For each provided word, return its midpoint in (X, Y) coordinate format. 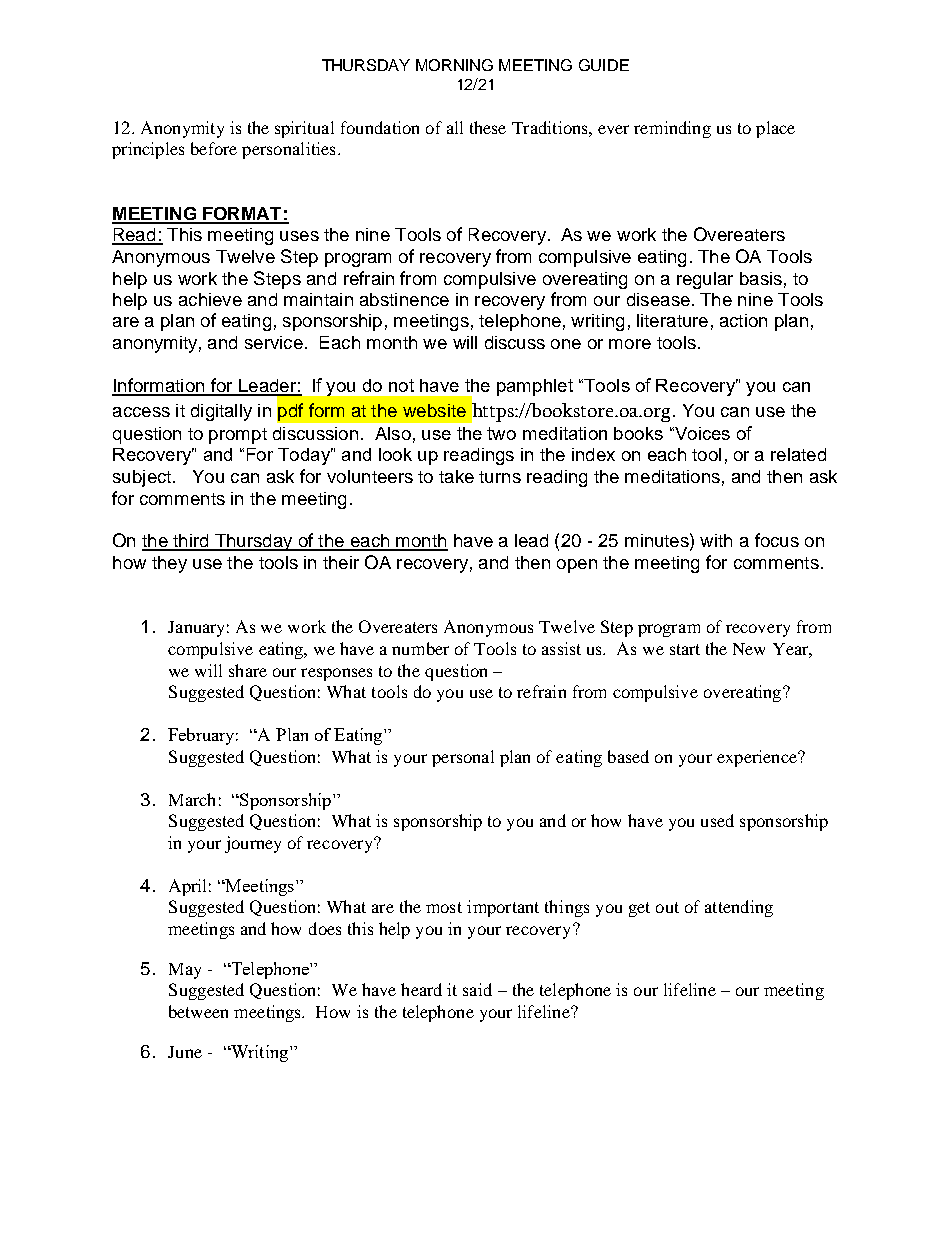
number (420, 648)
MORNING (454, 65)
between (198, 1011)
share (248, 670)
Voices (701, 433)
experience (758, 758)
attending (739, 908)
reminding (672, 129)
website (434, 410)
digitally (221, 412)
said (477, 989)
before (214, 148)
